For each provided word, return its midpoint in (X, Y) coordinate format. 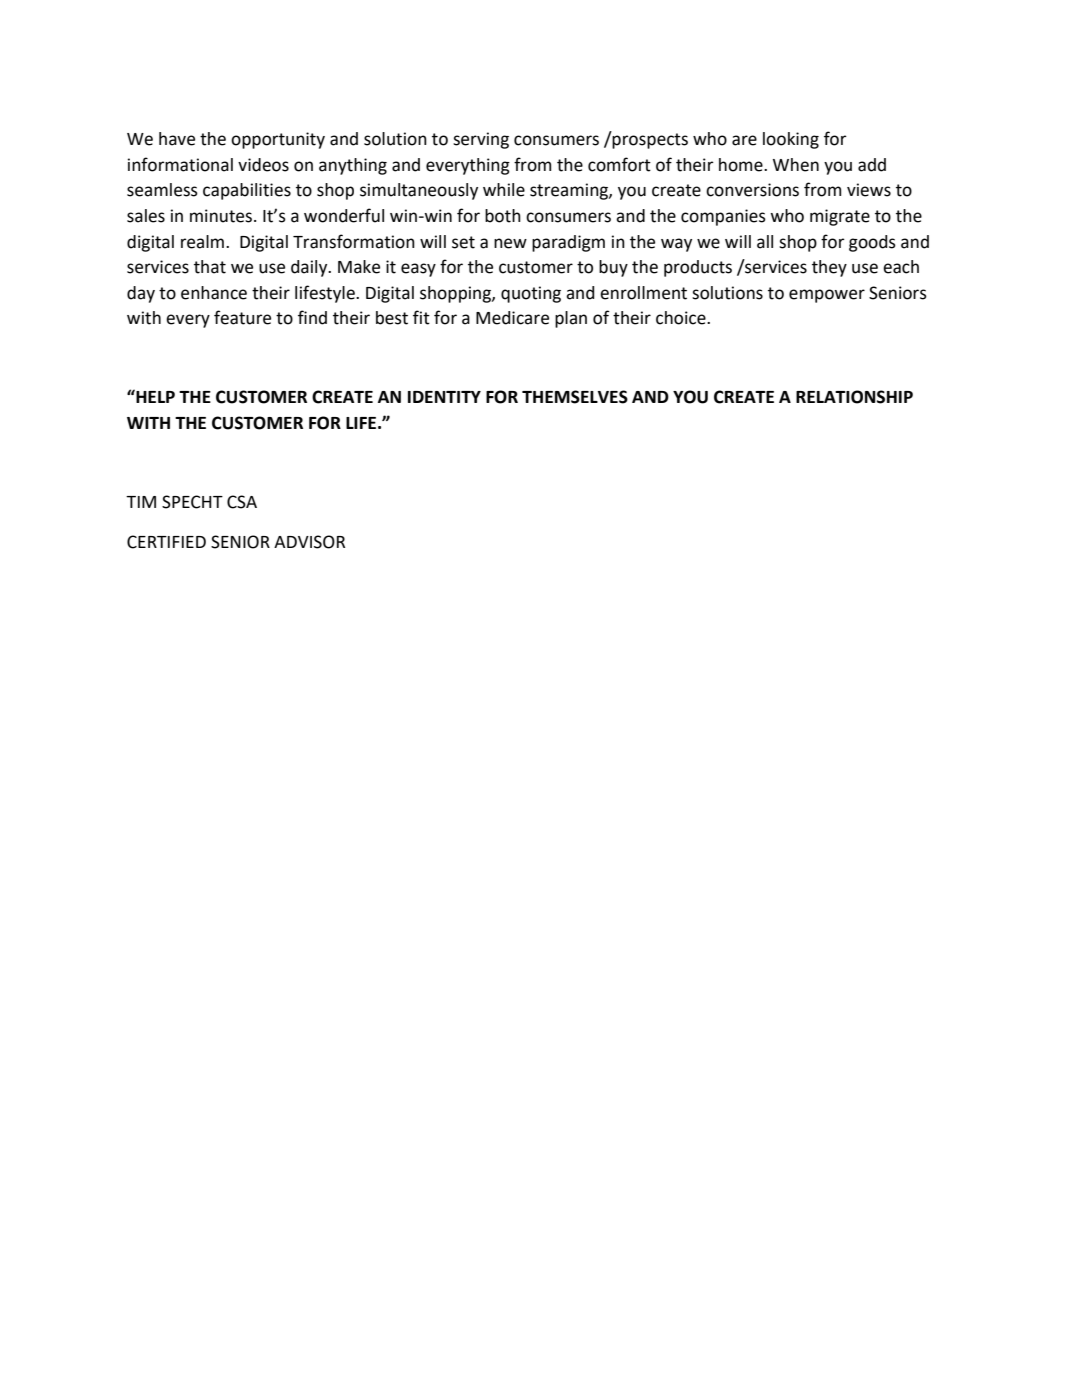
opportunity (278, 140)
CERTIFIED (166, 542)
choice (682, 318)
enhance (214, 293)
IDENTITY (444, 397)
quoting (531, 294)
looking (791, 140)
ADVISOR (309, 542)
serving (481, 140)
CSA (242, 502)
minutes (222, 216)
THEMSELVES (575, 397)
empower (827, 296)
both (503, 216)
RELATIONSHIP (854, 397)
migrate (840, 217)
